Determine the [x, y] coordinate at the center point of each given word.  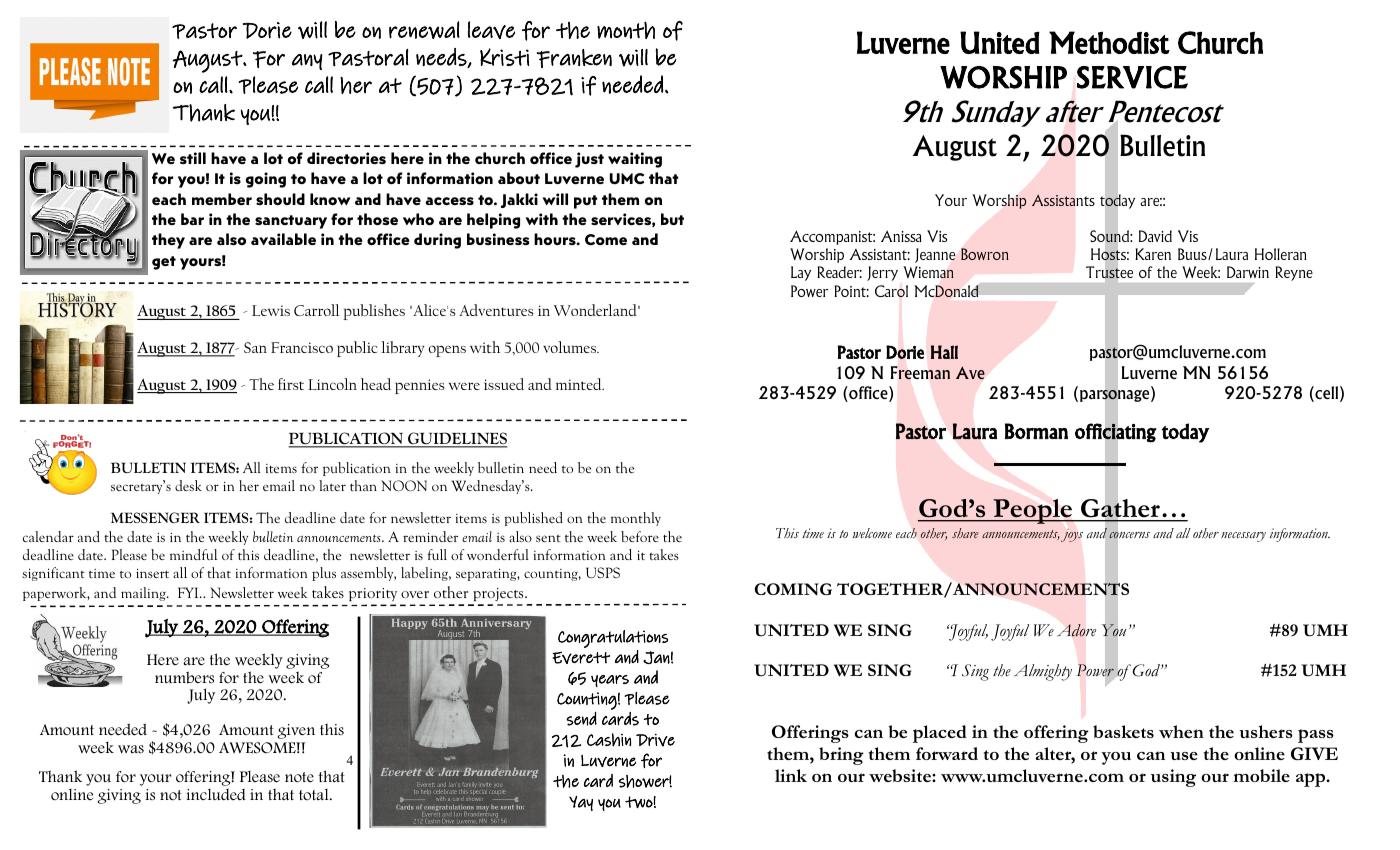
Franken [574, 58]
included [216, 794]
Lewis [271, 310]
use [1184, 756]
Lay [801, 273]
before [640, 536]
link [791, 775]
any [307, 62]
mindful [193, 554]
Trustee [1109, 272]
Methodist [1109, 42]
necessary [1243, 537]
